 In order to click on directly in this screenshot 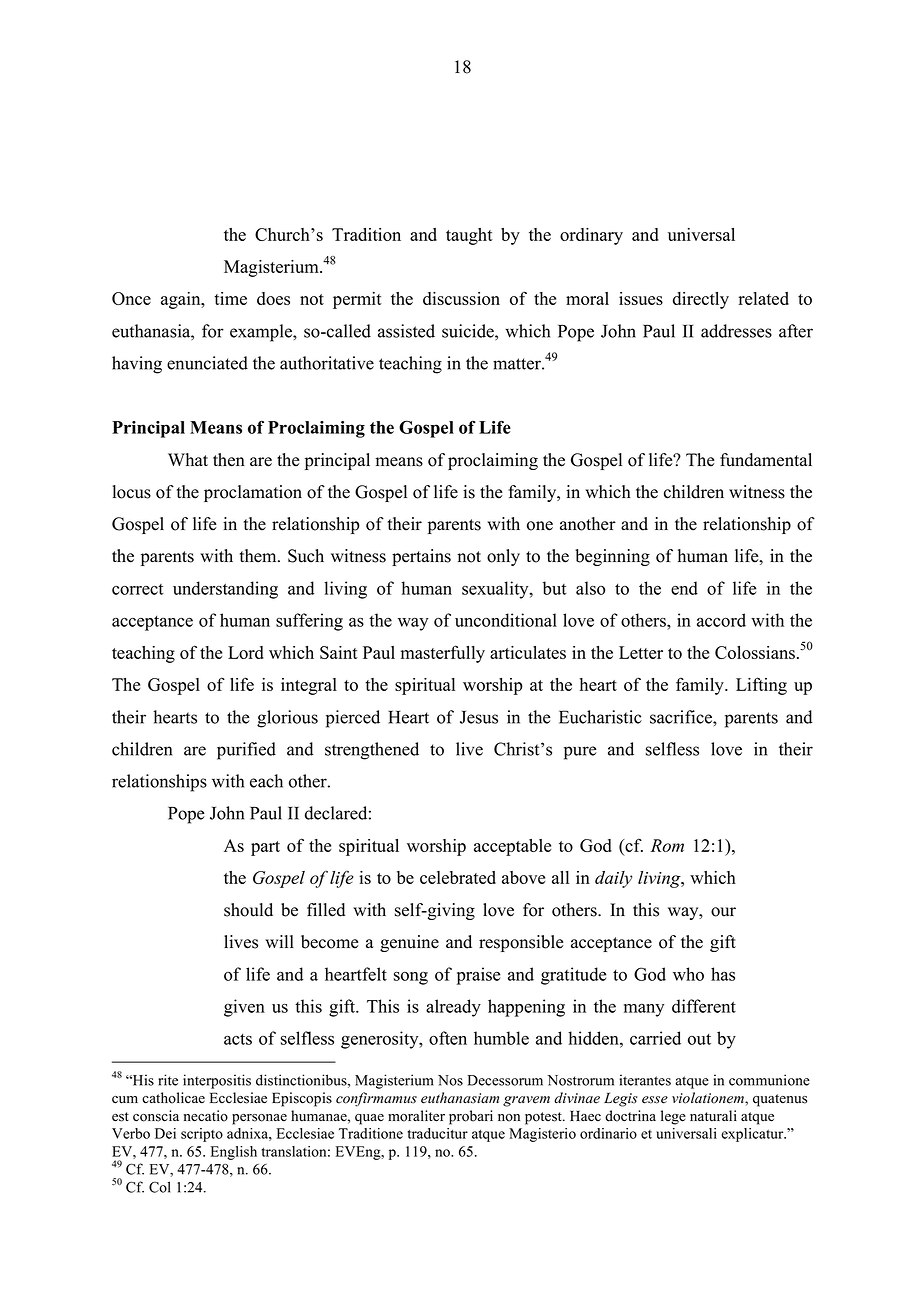, I will do `click(701, 300)`.
